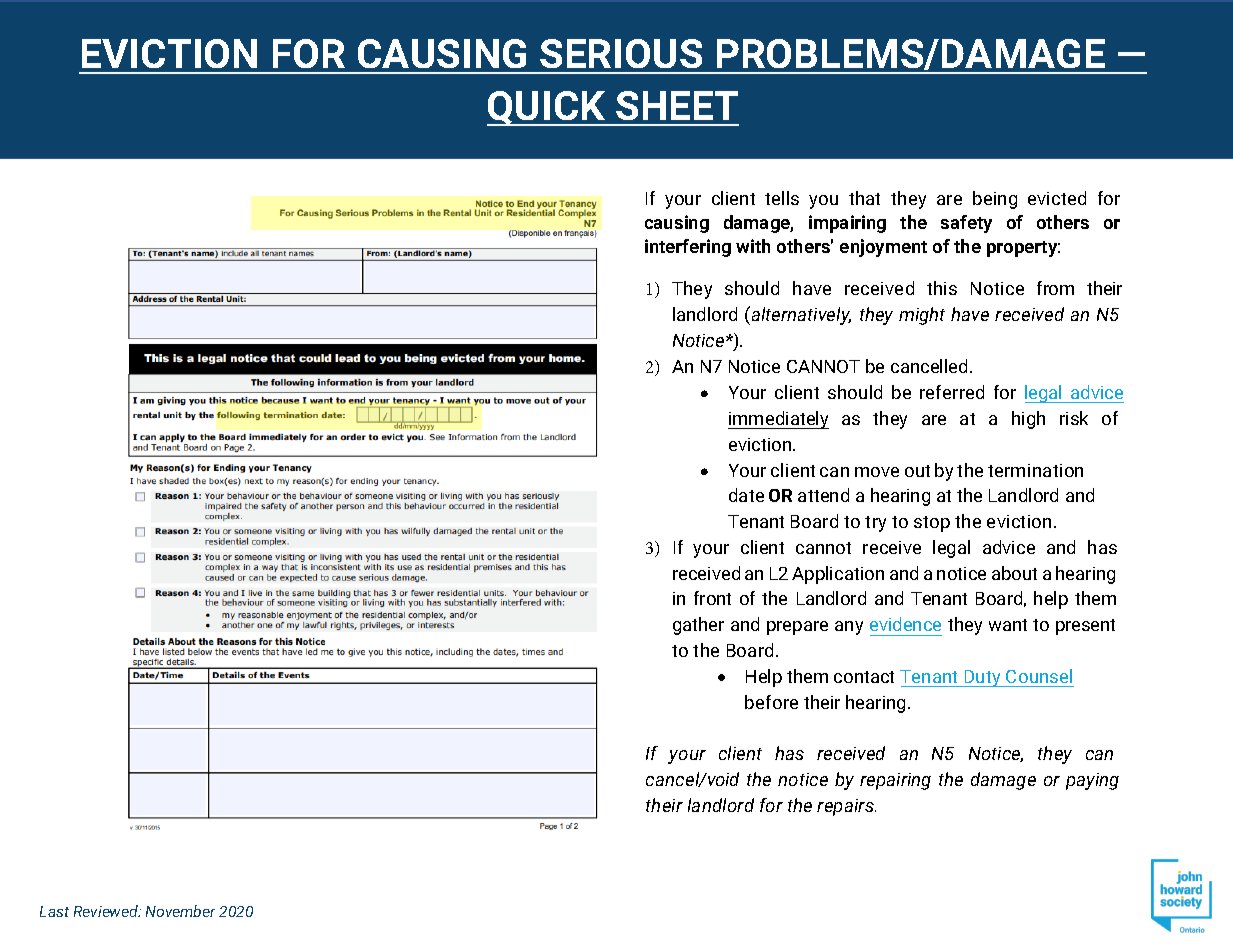 This image has height=952, width=1233. Describe the element at coordinates (846, 807) in the image. I see `repairs` at that location.
